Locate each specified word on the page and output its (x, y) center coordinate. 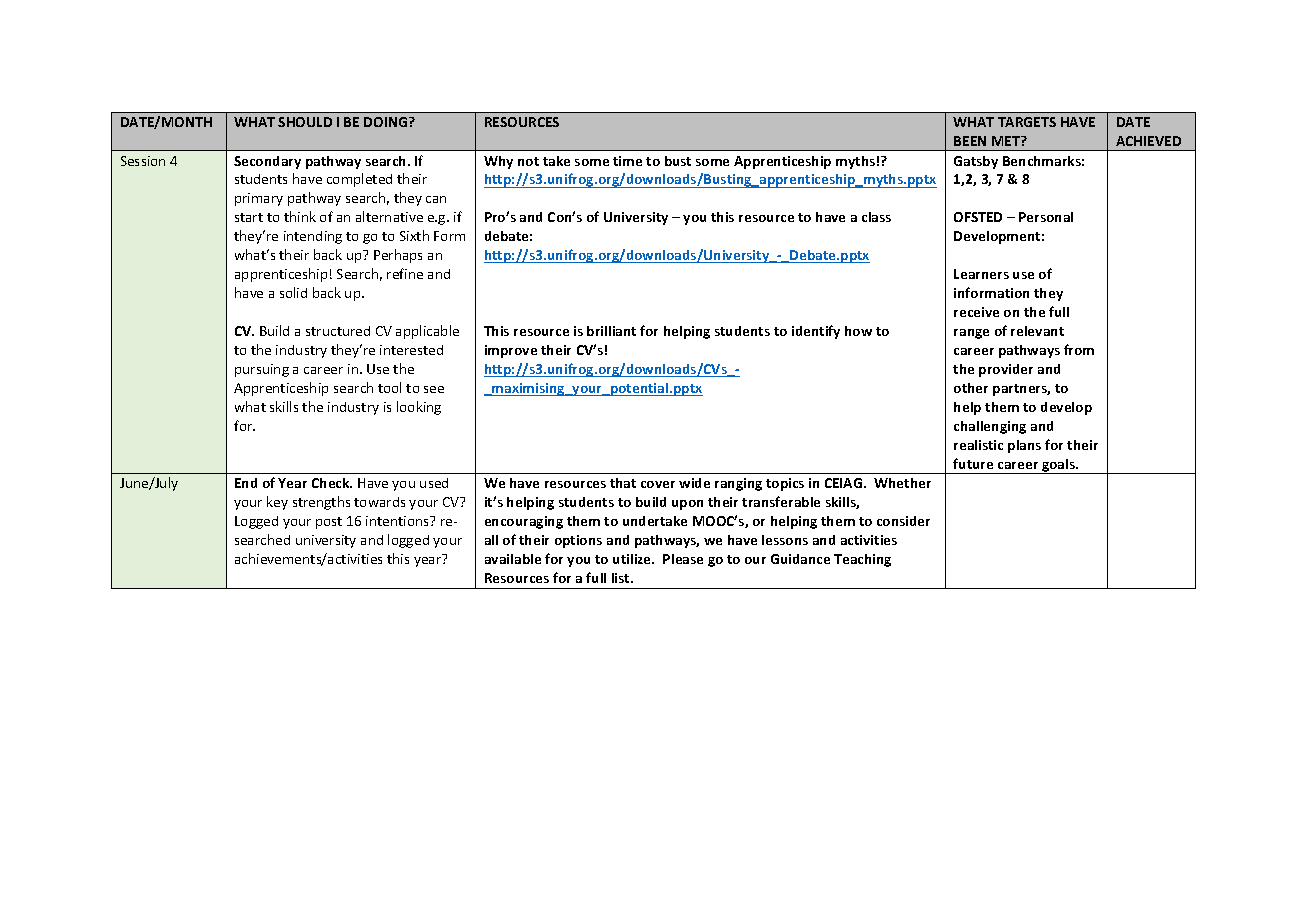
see (434, 389)
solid (293, 292)
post (329, 523)
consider (903, 521)
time (627, 161)
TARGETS (1027, 122)
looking (419, 408)
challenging (990, 427)
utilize (633, 559)
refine (405, 273)
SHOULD (305, 122)
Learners (981, 274)
